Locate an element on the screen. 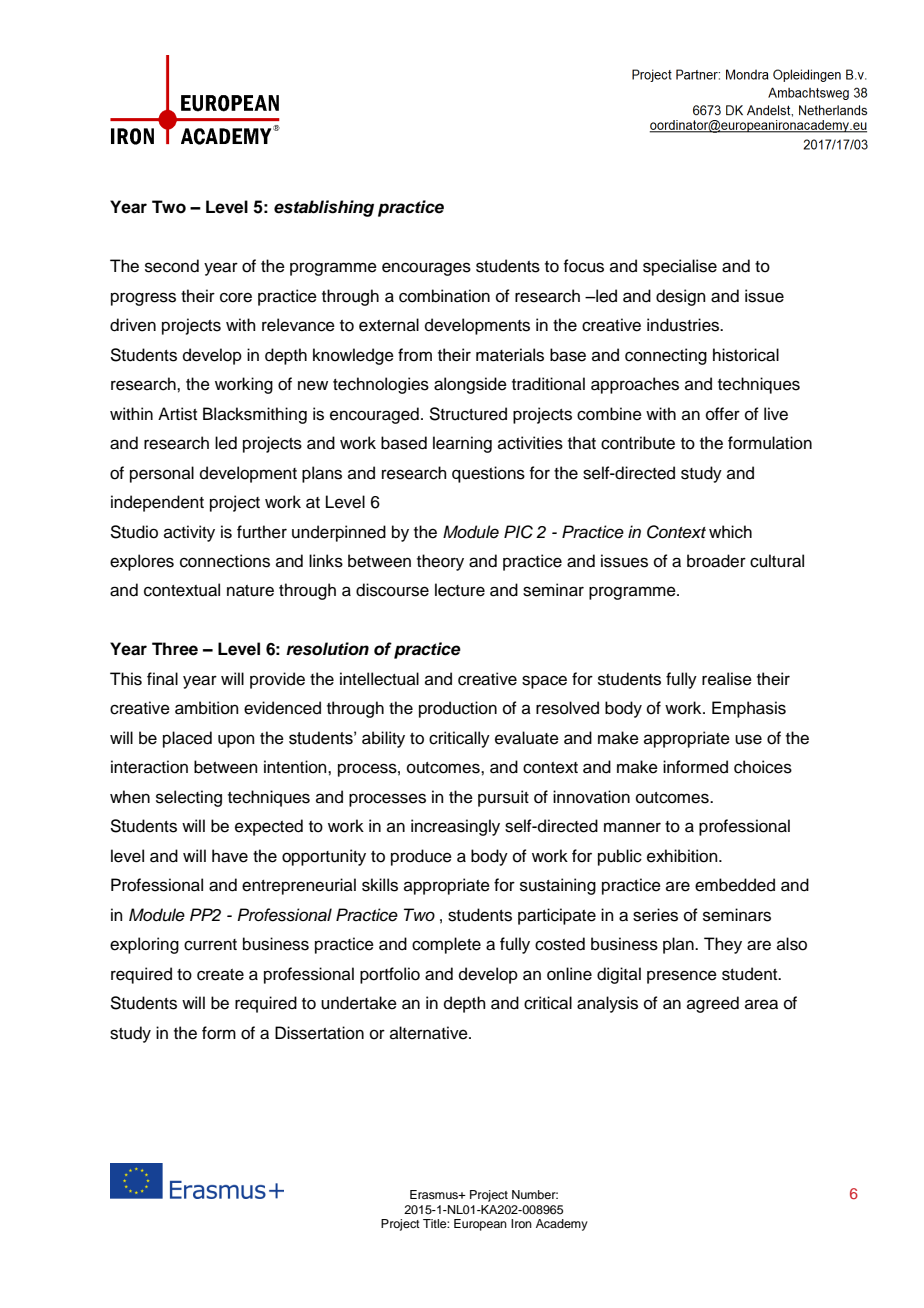  embedded is located at coordinates (735, 885).
